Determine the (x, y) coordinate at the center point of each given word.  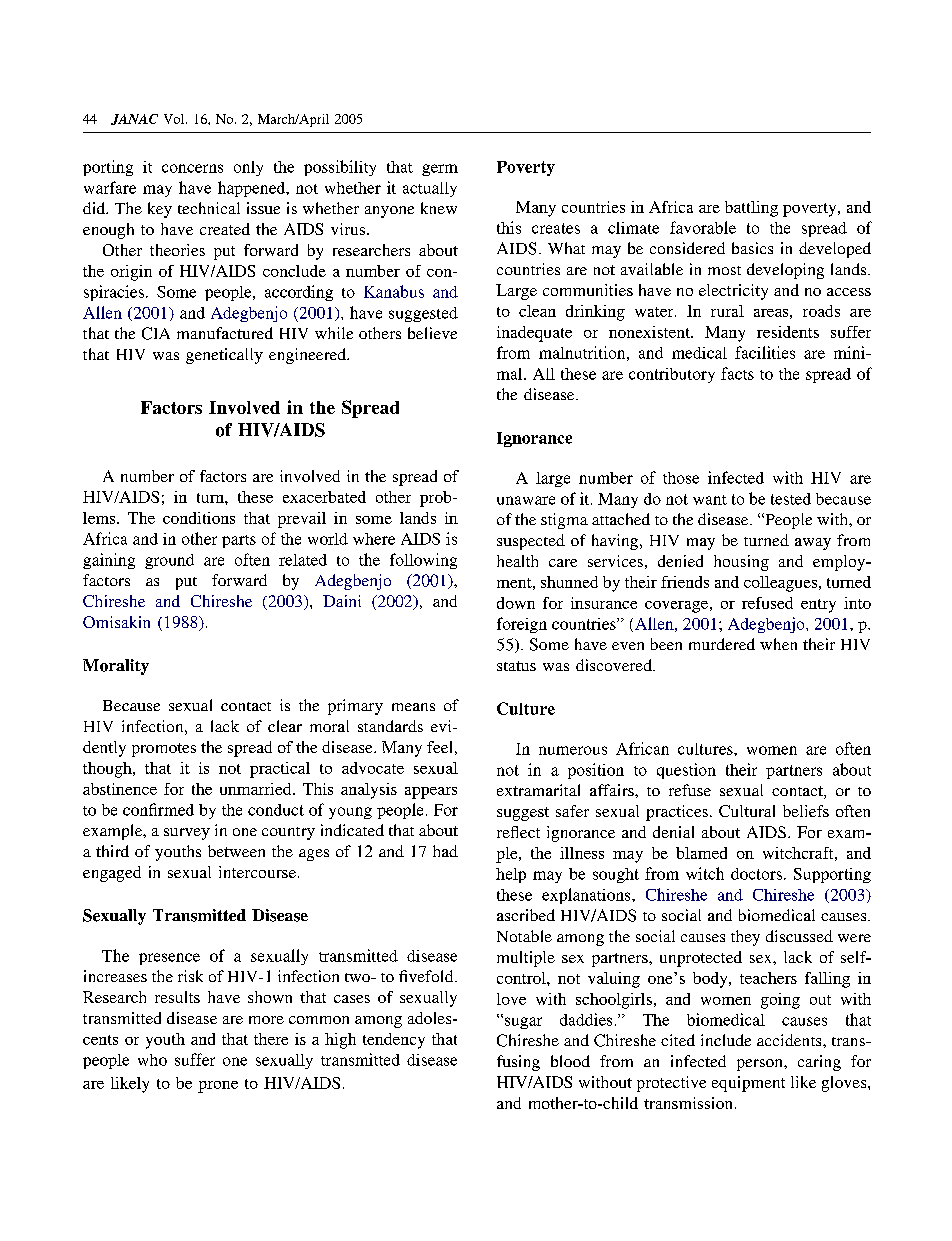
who (152, 1060)
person (761, 1065)
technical (209, 208)
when (778, 644)
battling (751, 209)
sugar (523, 1023)
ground (169, 561)
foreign (522, 625)
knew (439, 208)
